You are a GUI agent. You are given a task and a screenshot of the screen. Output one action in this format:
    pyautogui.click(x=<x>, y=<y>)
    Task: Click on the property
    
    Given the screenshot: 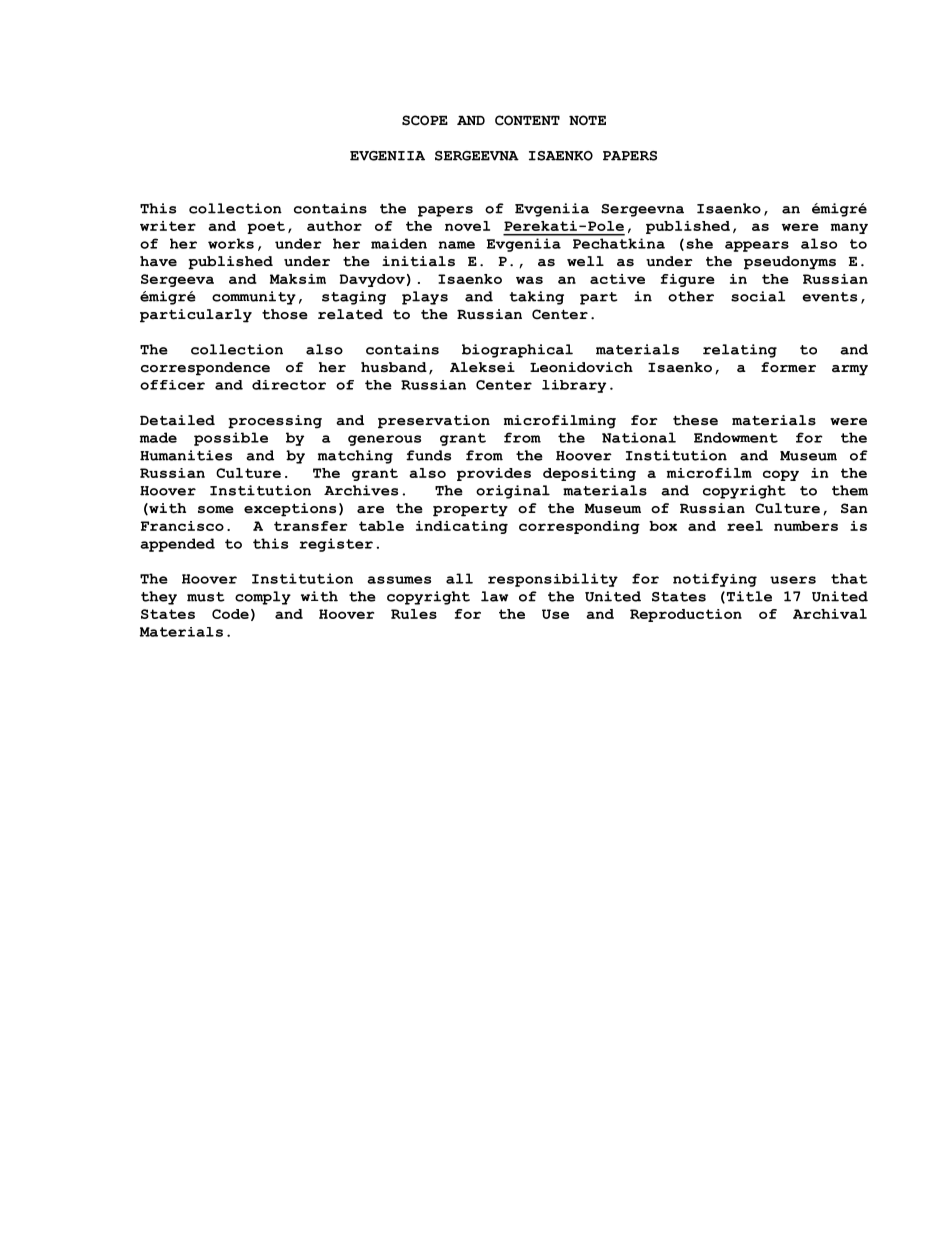 What is the action you would take?
    pyautogui.click(x=470, y=510)
